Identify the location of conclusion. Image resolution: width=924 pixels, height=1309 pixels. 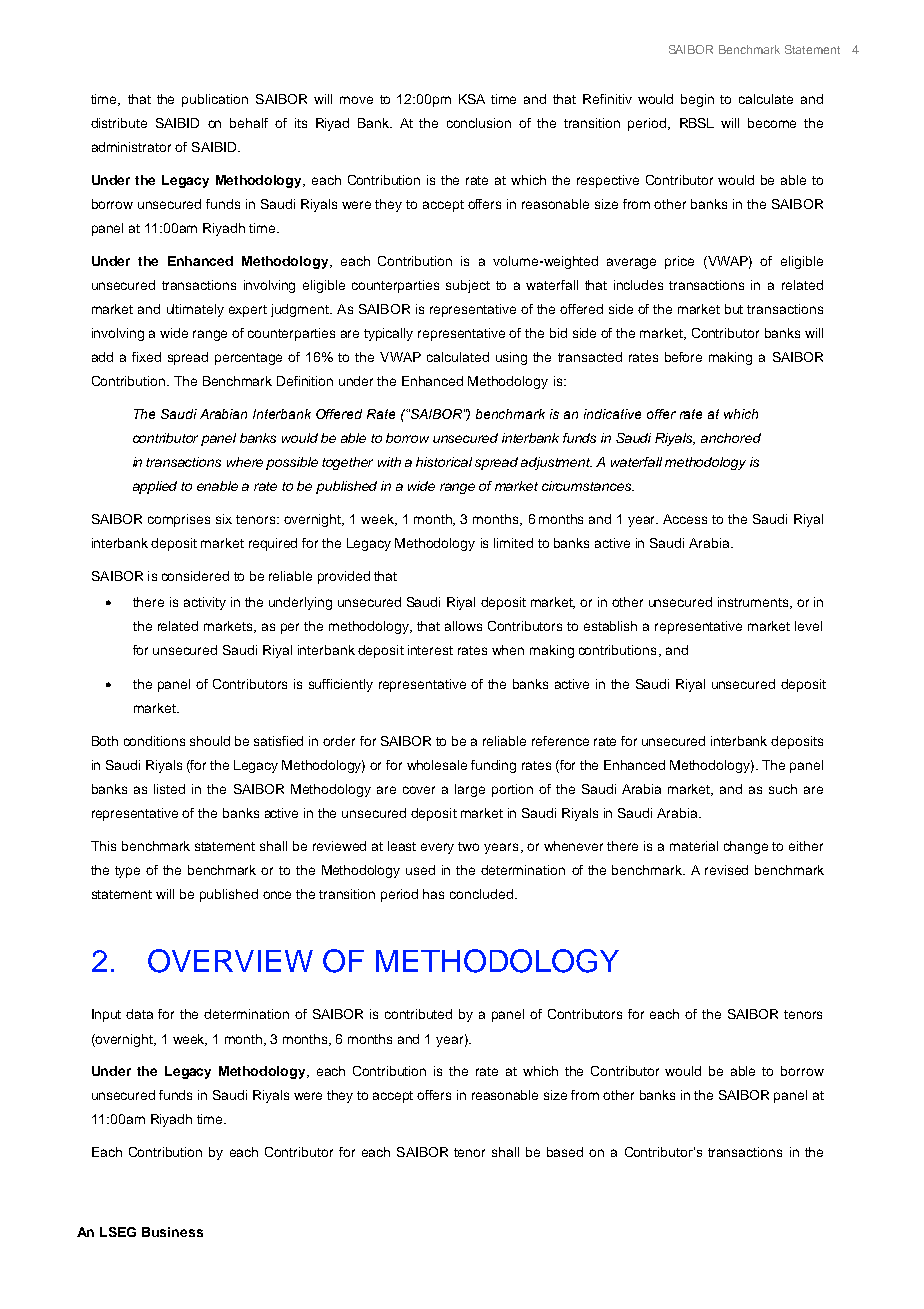
(479, 123).
